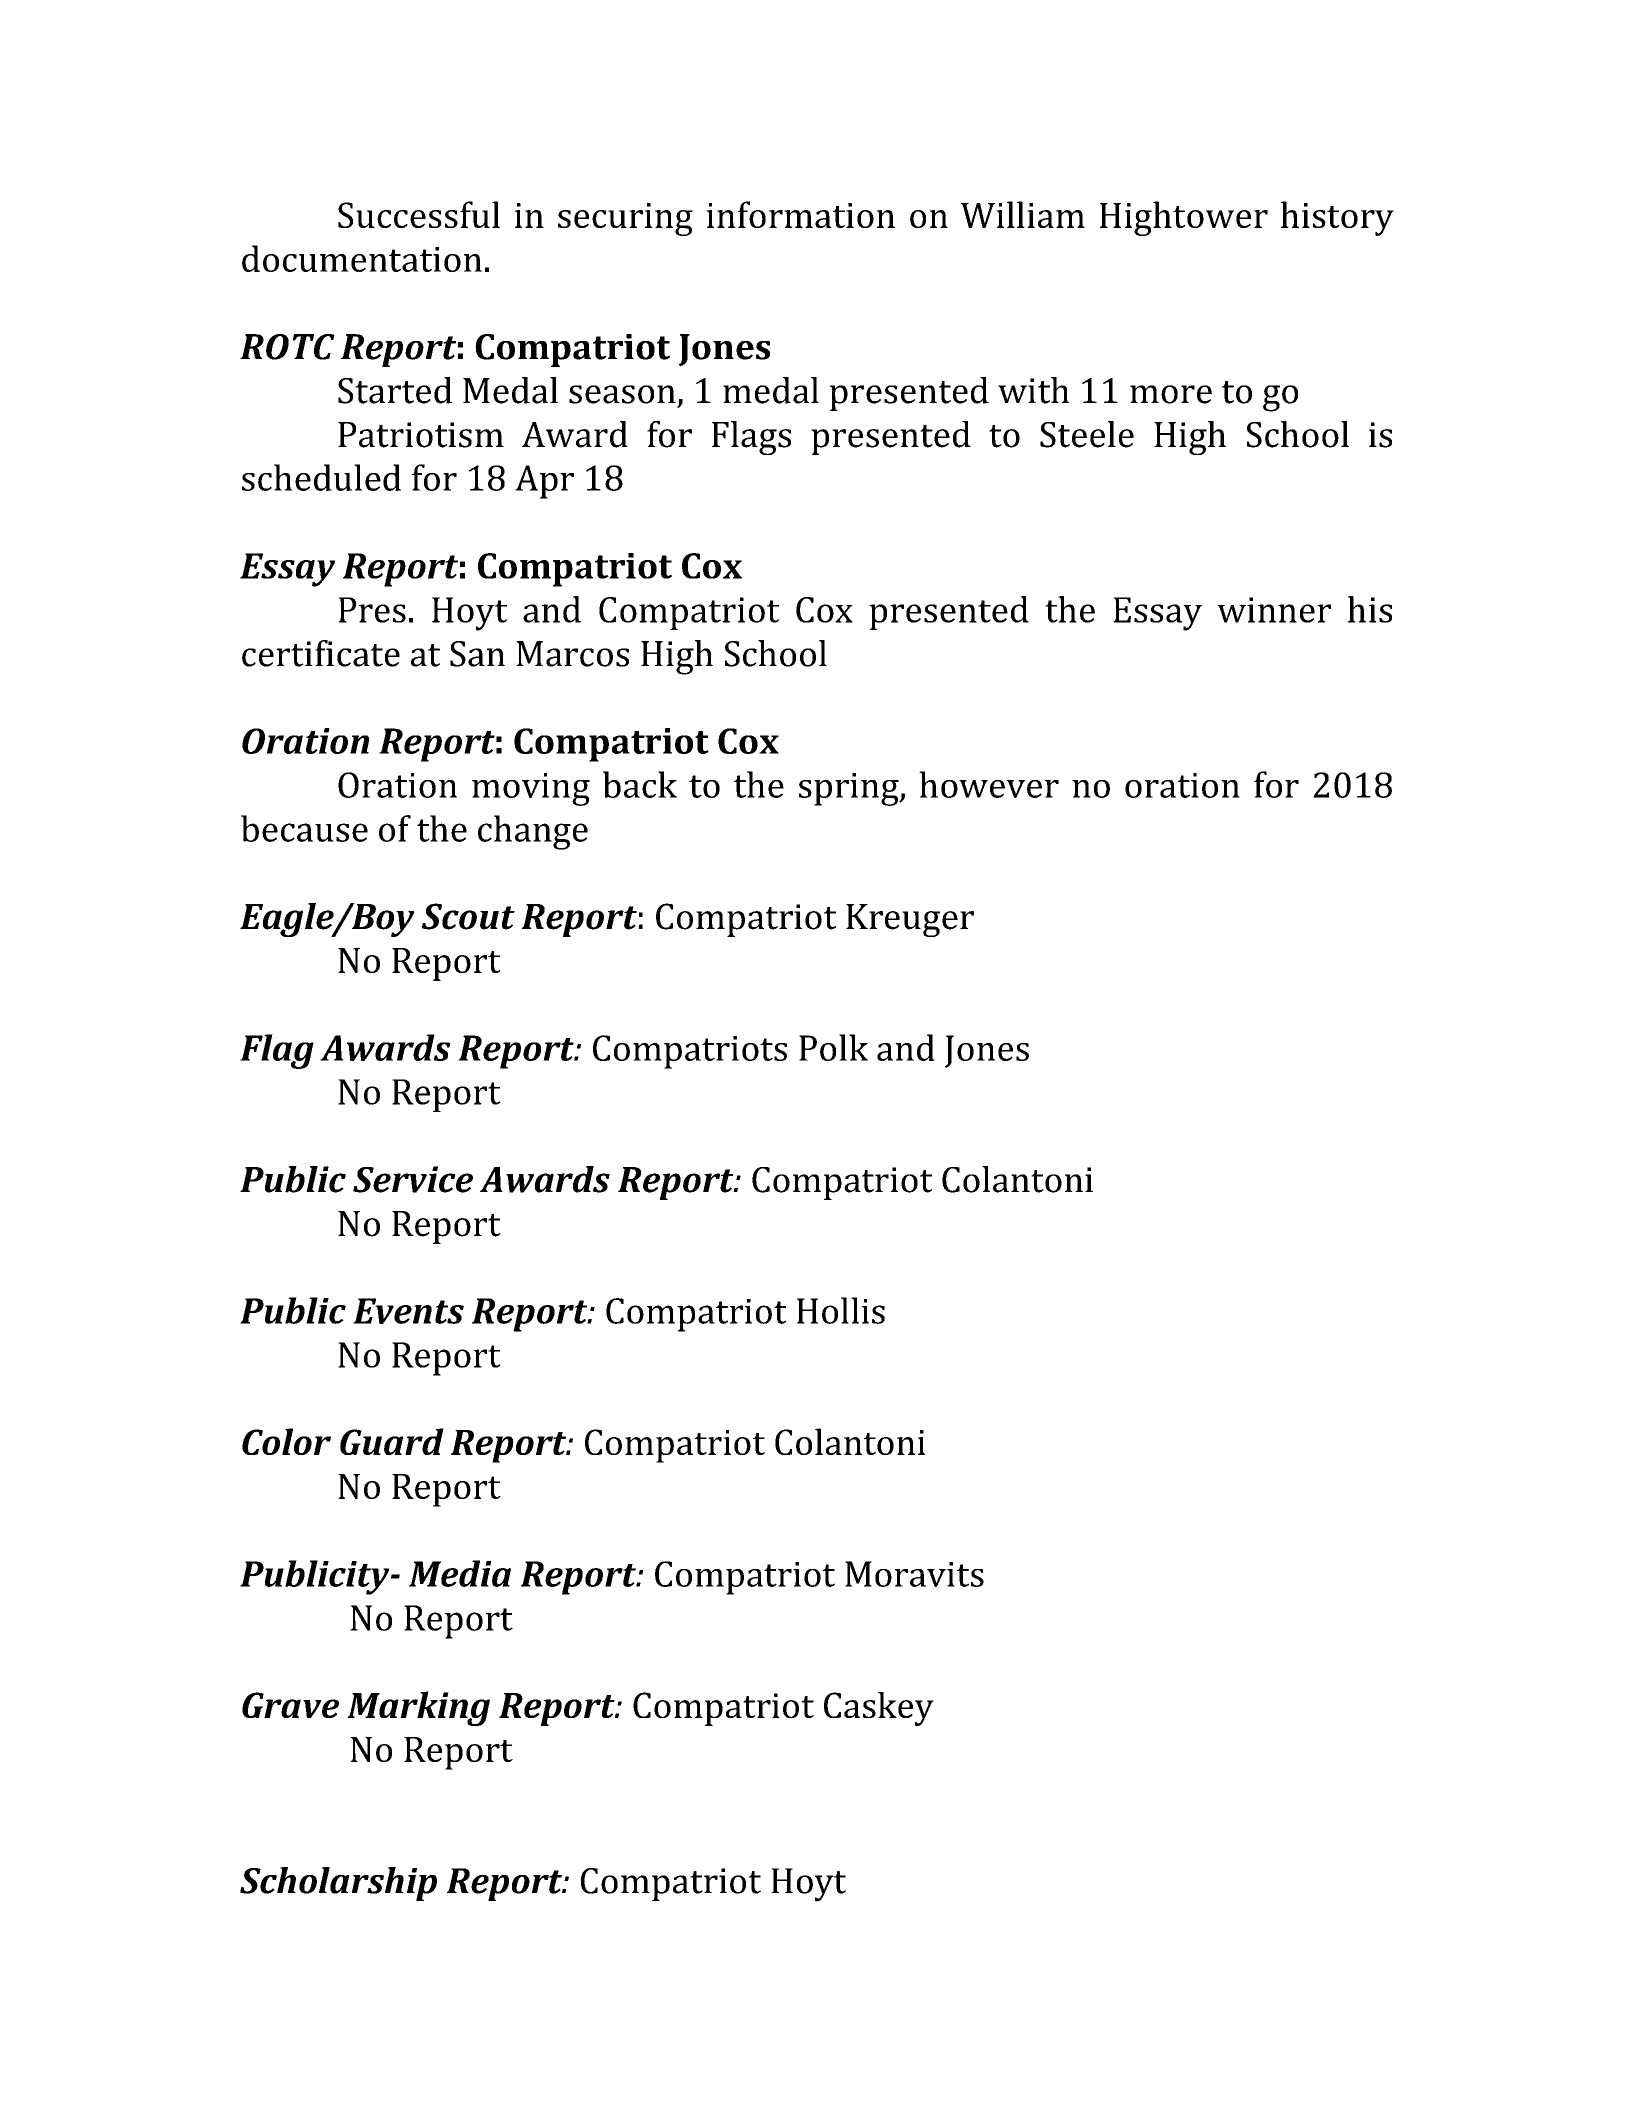 This screenshot has width=1634, height=2115. I want to click on moving, so click(531, 789).
